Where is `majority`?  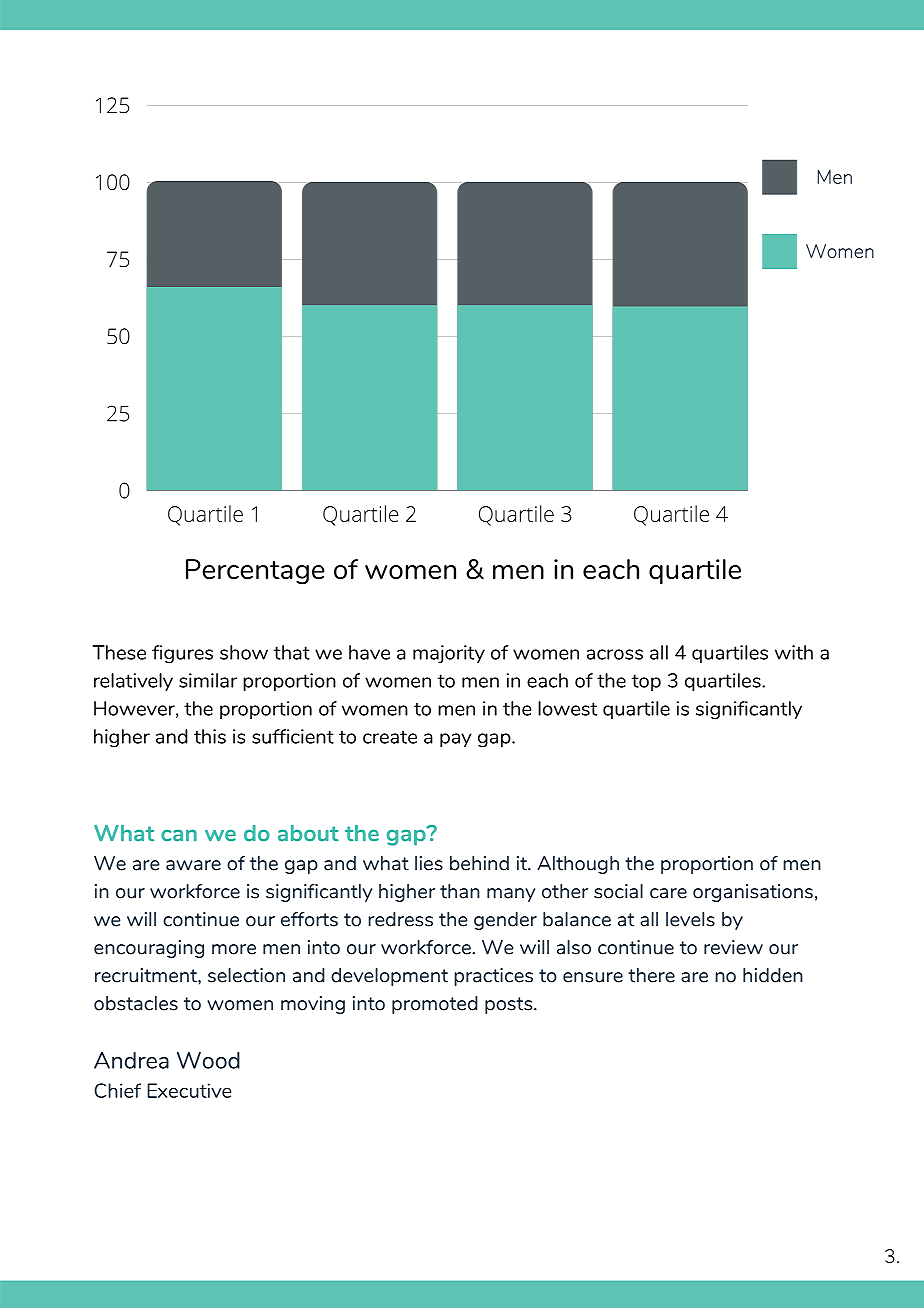 majority is located at coordinates (449, 654).
